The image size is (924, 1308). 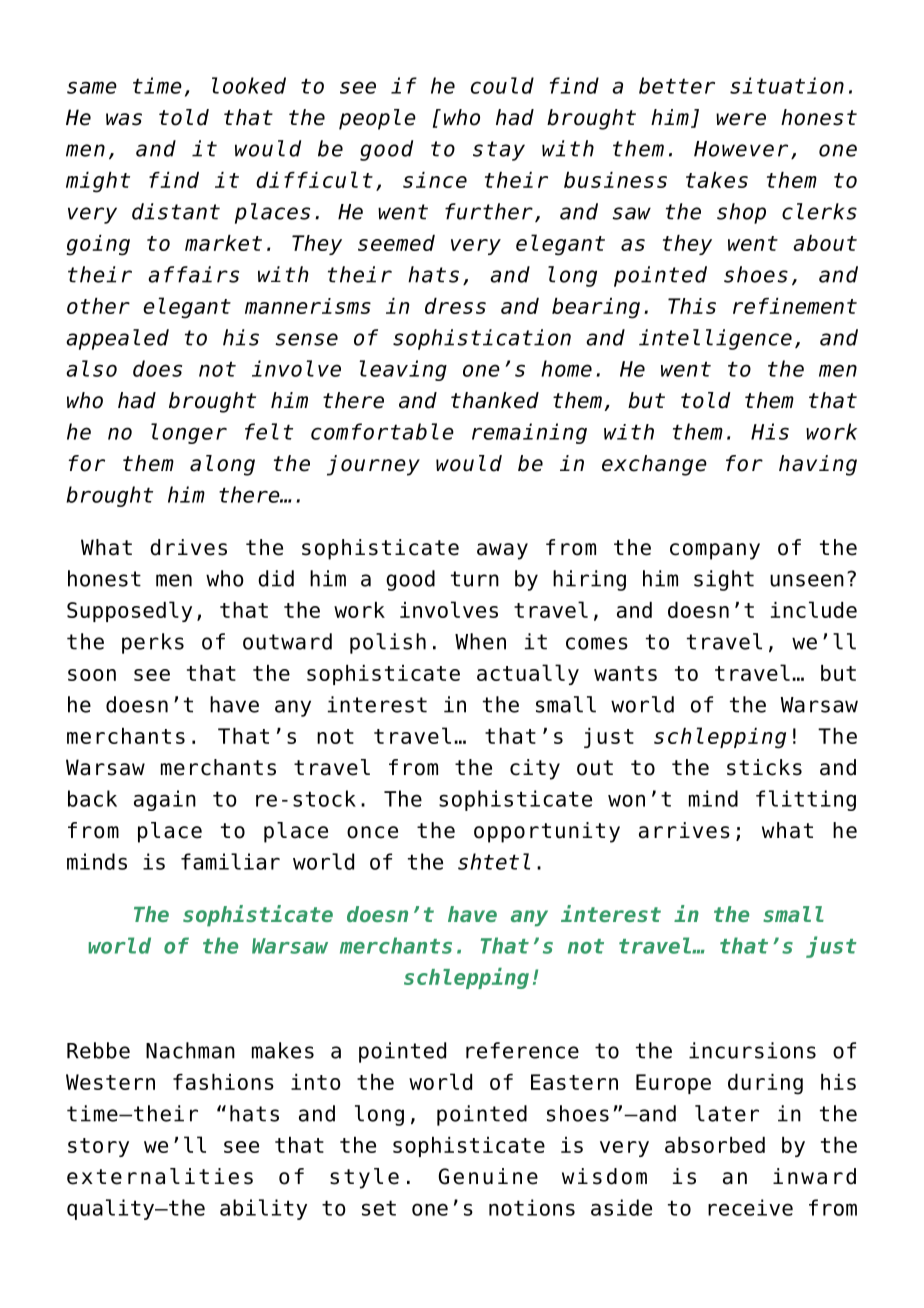 What do you see at coordinates (153, 643) in the screenshot?
I see `perks` at bounding box center [153, 643].
